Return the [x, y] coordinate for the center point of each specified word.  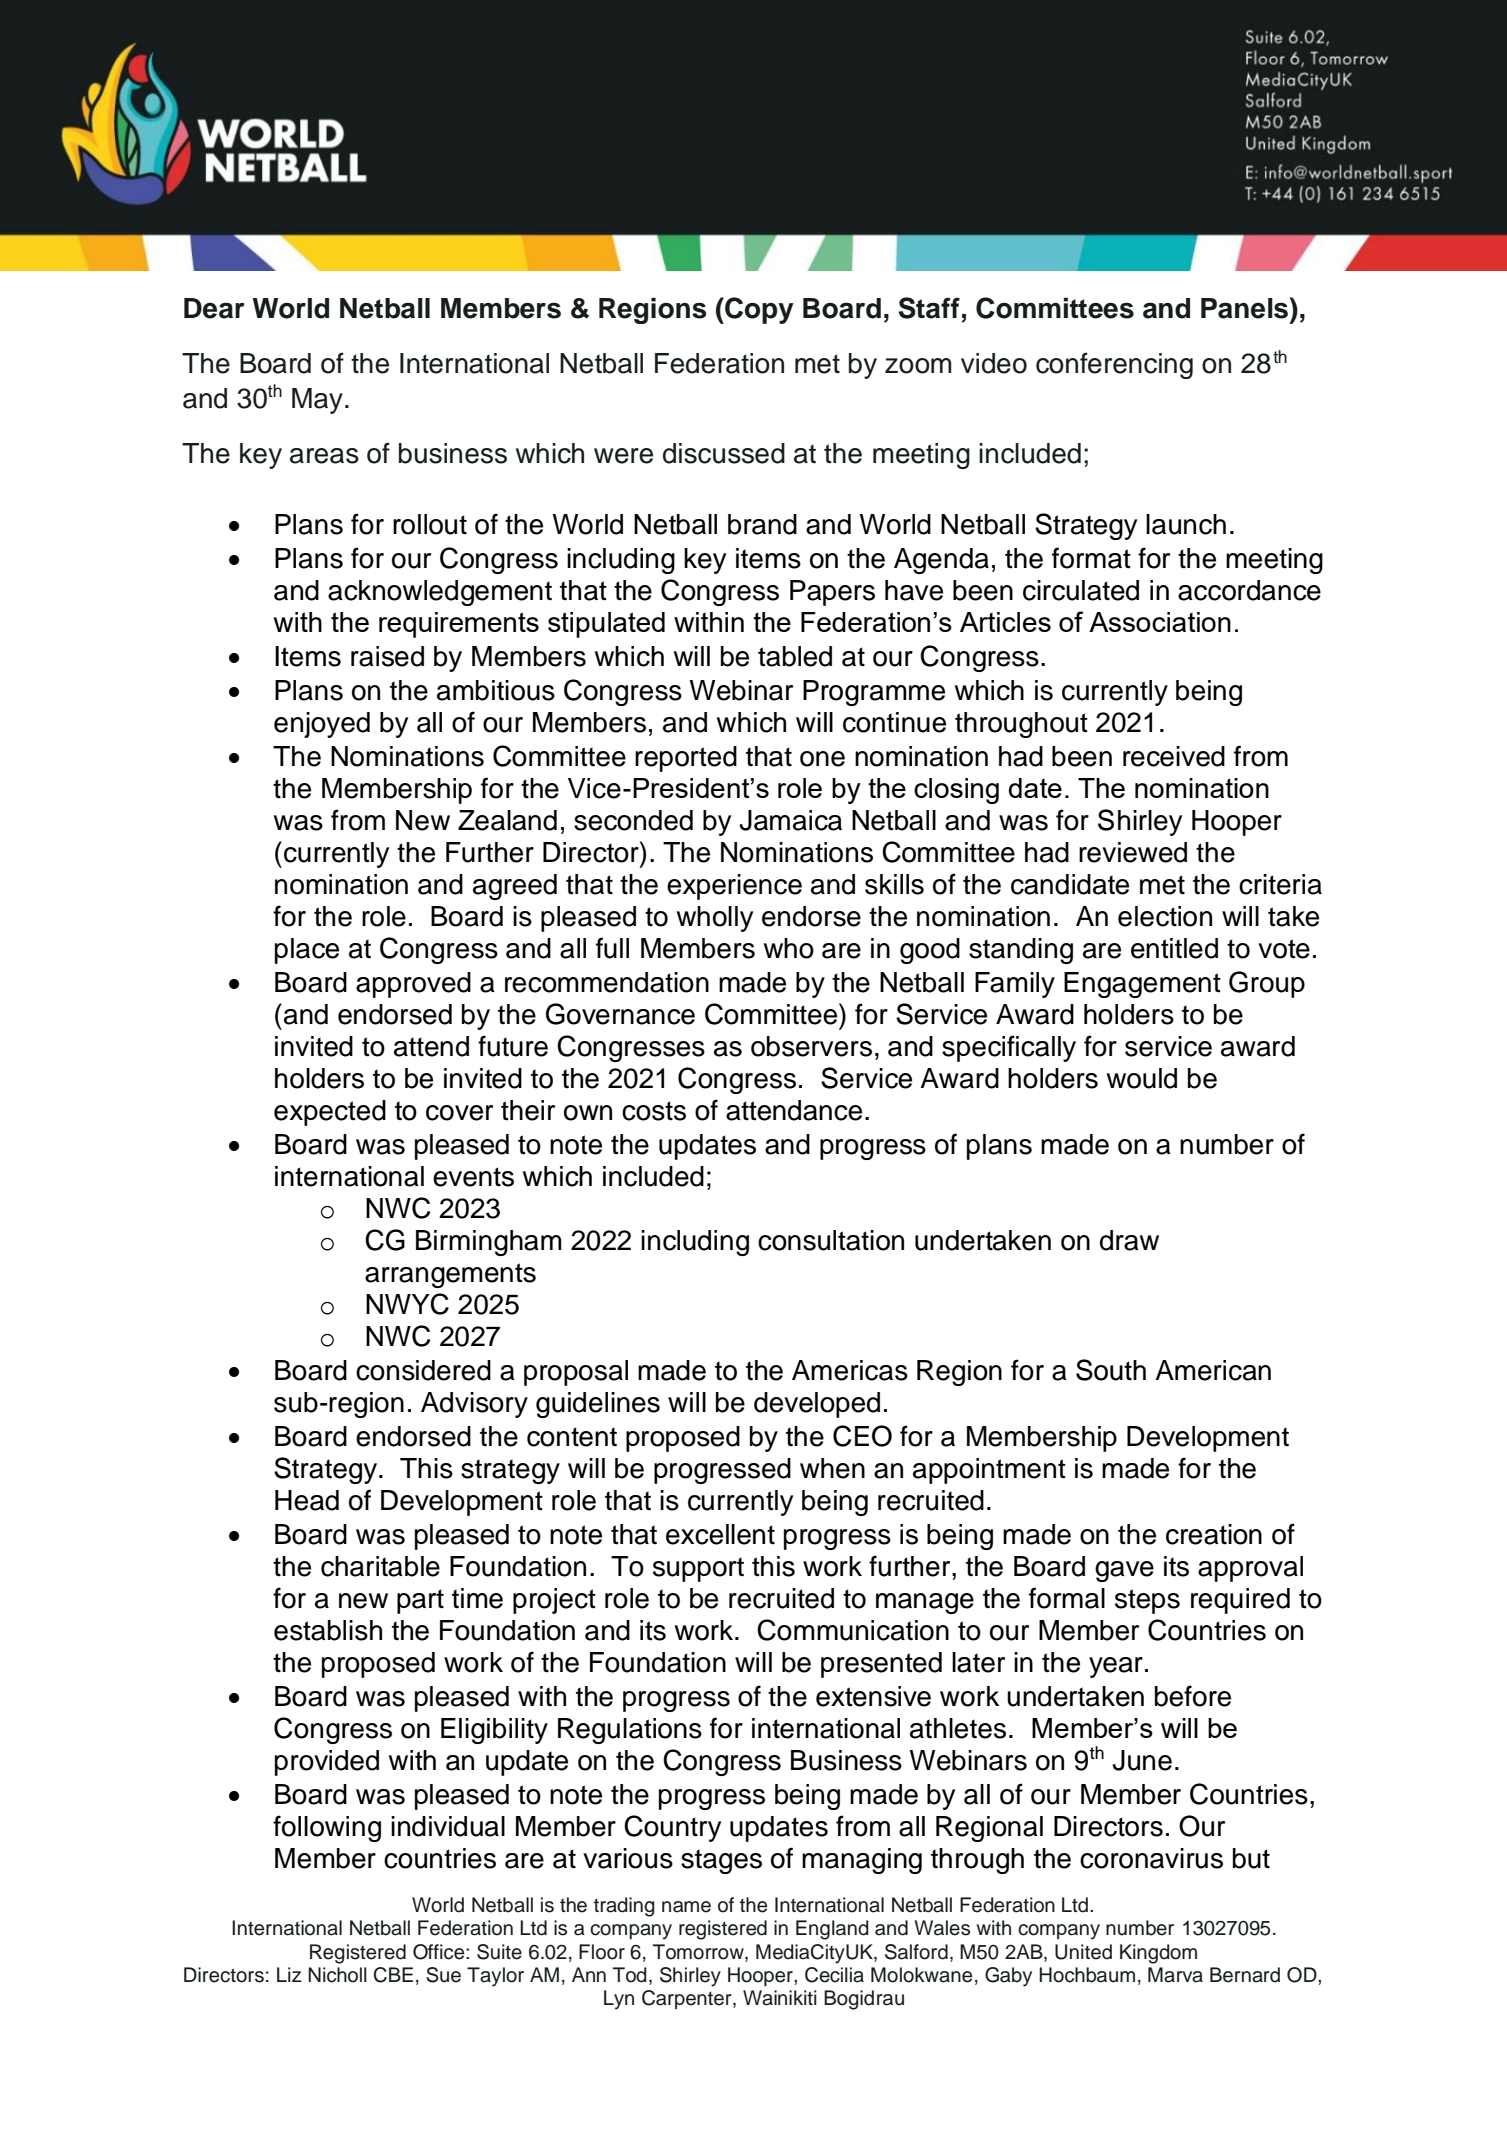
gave [1124, 1571]
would [1142, 1078]
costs [654, 1111]
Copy [758, 310]
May [317, 401]
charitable [380, 1566]
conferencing [1114, 365]
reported [686, 759]
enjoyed [322, 725]
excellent [720, 1534]
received [1174, 756]
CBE [393, 1975]
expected [330, 1113]
